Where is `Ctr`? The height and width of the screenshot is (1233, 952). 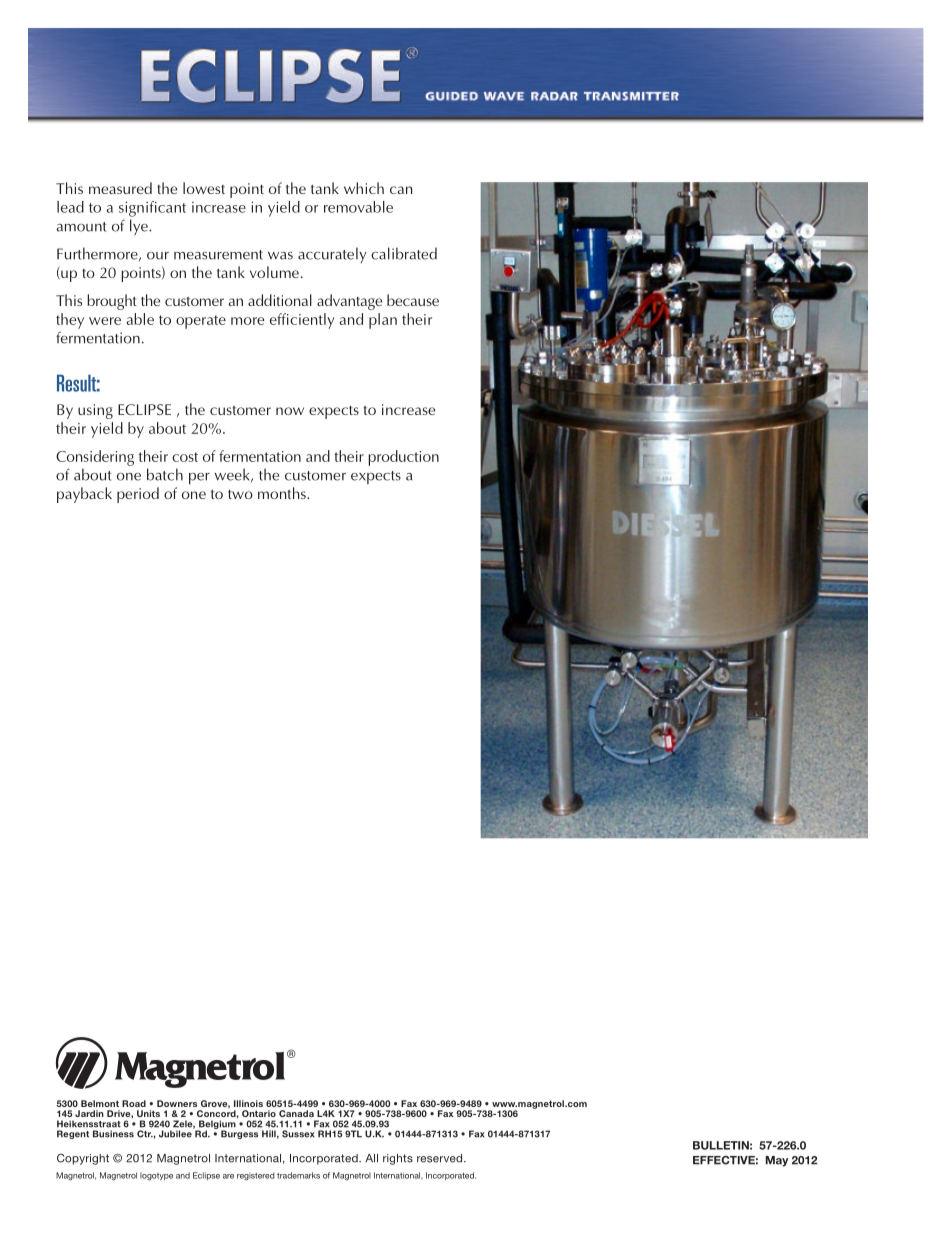 Ctr is located at coordinates (145, 1134).
